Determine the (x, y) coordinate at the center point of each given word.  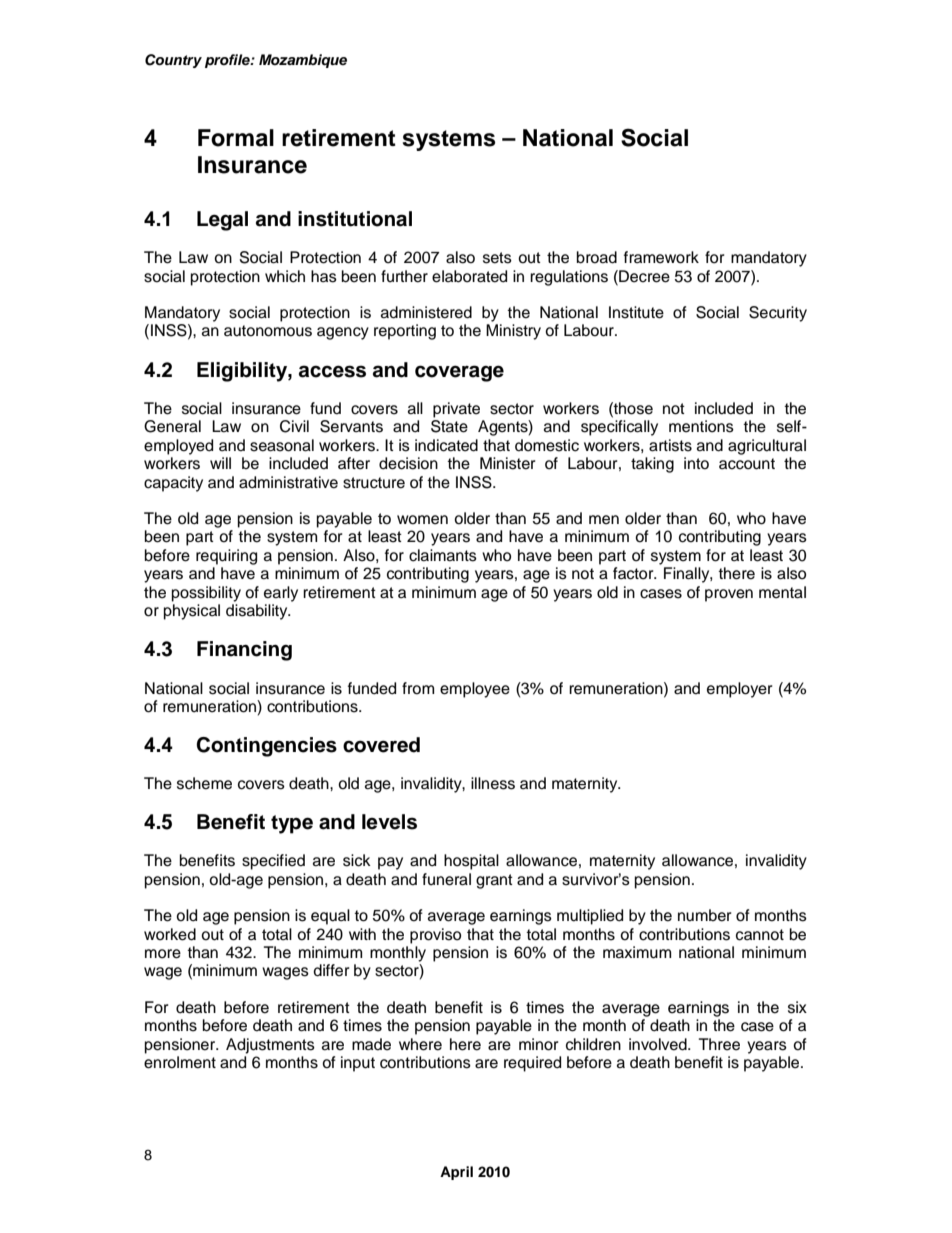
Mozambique (303, 61)
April (456, 1173)
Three (719, 1044)
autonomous (268, 331)
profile (228, 61)
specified (273, 862)
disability (258, 612)
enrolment (180, 1062)
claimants (443, 555)
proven (729, 595)
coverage (459, 373)
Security (778, 314)
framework (661, 257)
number (705, 915)
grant (494, 881)
